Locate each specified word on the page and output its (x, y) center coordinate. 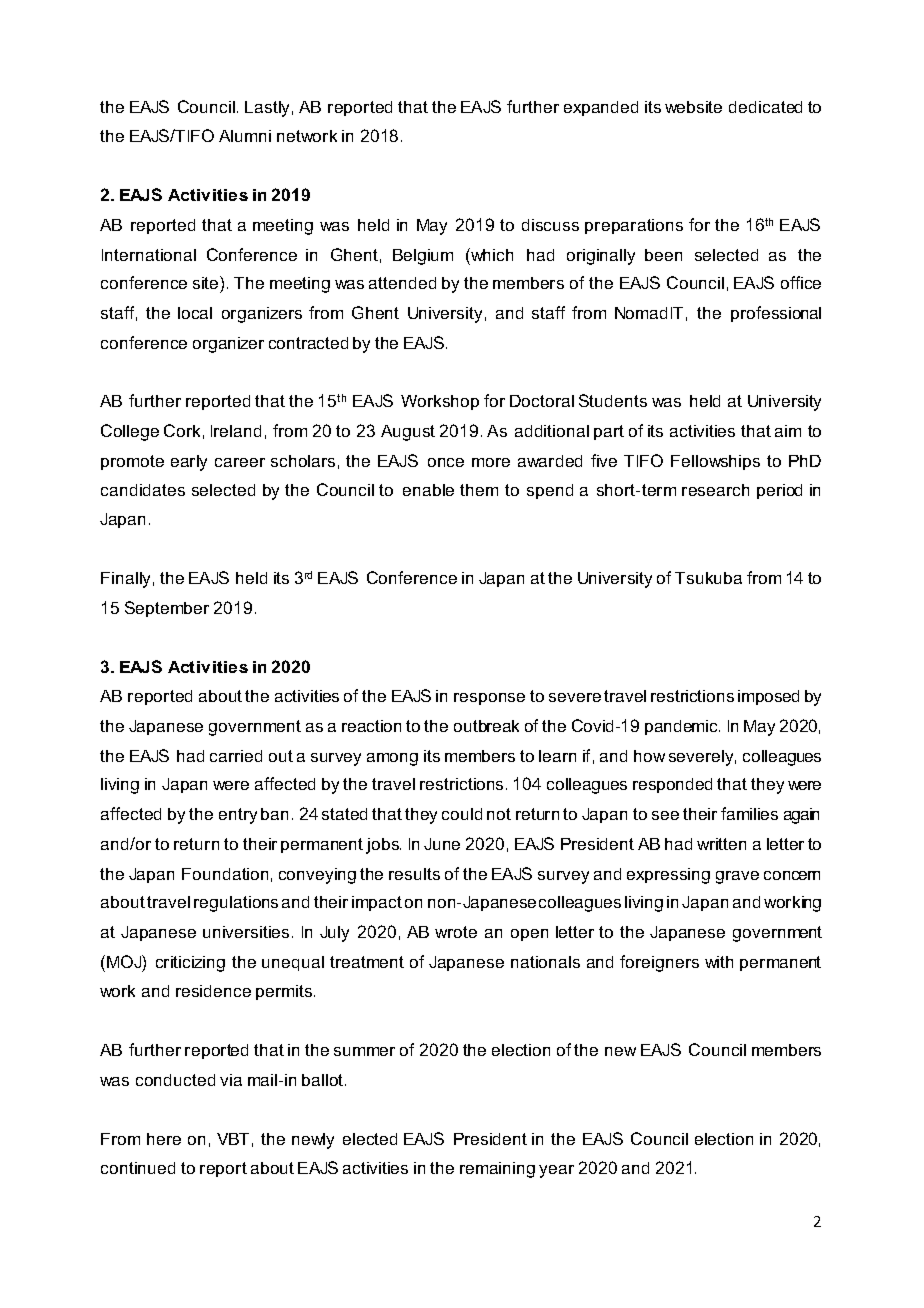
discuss (550, 225)
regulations (236, 904)
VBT (233, 1139)
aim (788, 431)
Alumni (245, 136)
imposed (768, 697)
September (167, 609)
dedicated (765, 107)
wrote (456, 932)
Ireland (236, 431)
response (489, 699)
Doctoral (542, 401)
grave (737, 877)
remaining (497, 1170)
